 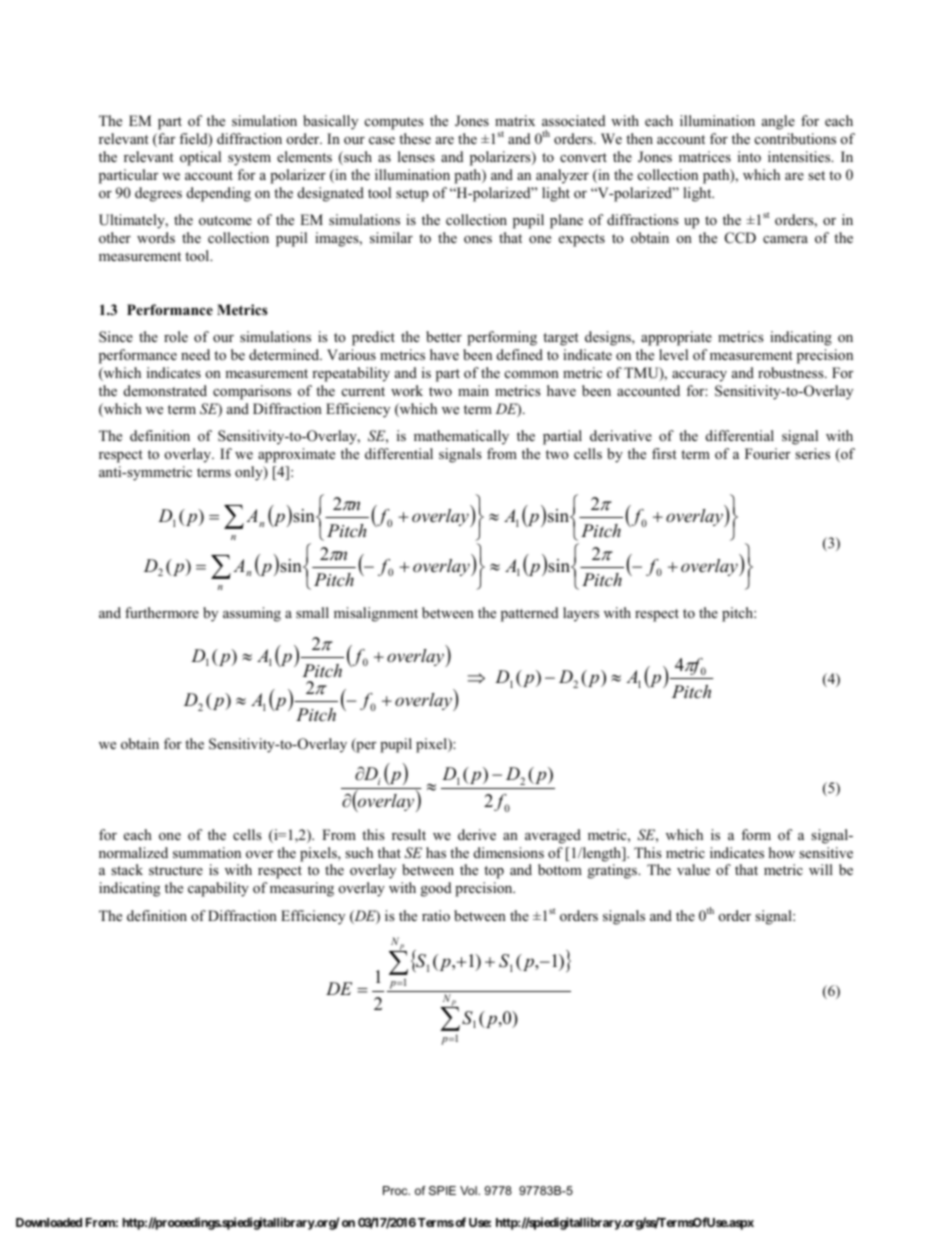 I want to click on into, so click(x=749, y=156).
